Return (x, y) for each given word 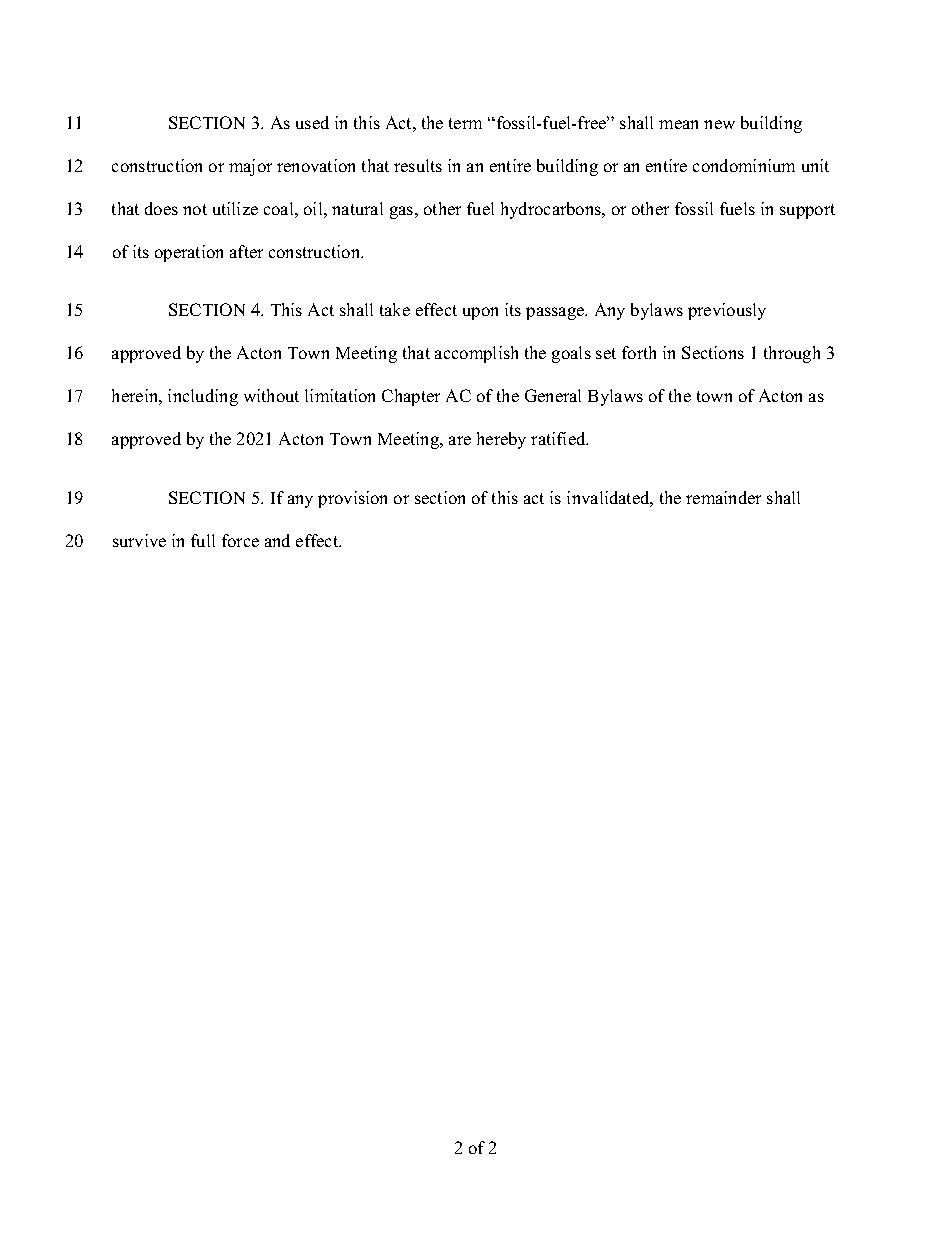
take (395, 309)
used (312, 122)
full (203, 540)
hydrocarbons (552, 210)
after (246, 251)
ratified (559, 438)
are (460, 440)
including (203, 397)
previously (727, 311)
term (465, 123)
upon (480, 313)
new (719, 124)
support (807, 211)
